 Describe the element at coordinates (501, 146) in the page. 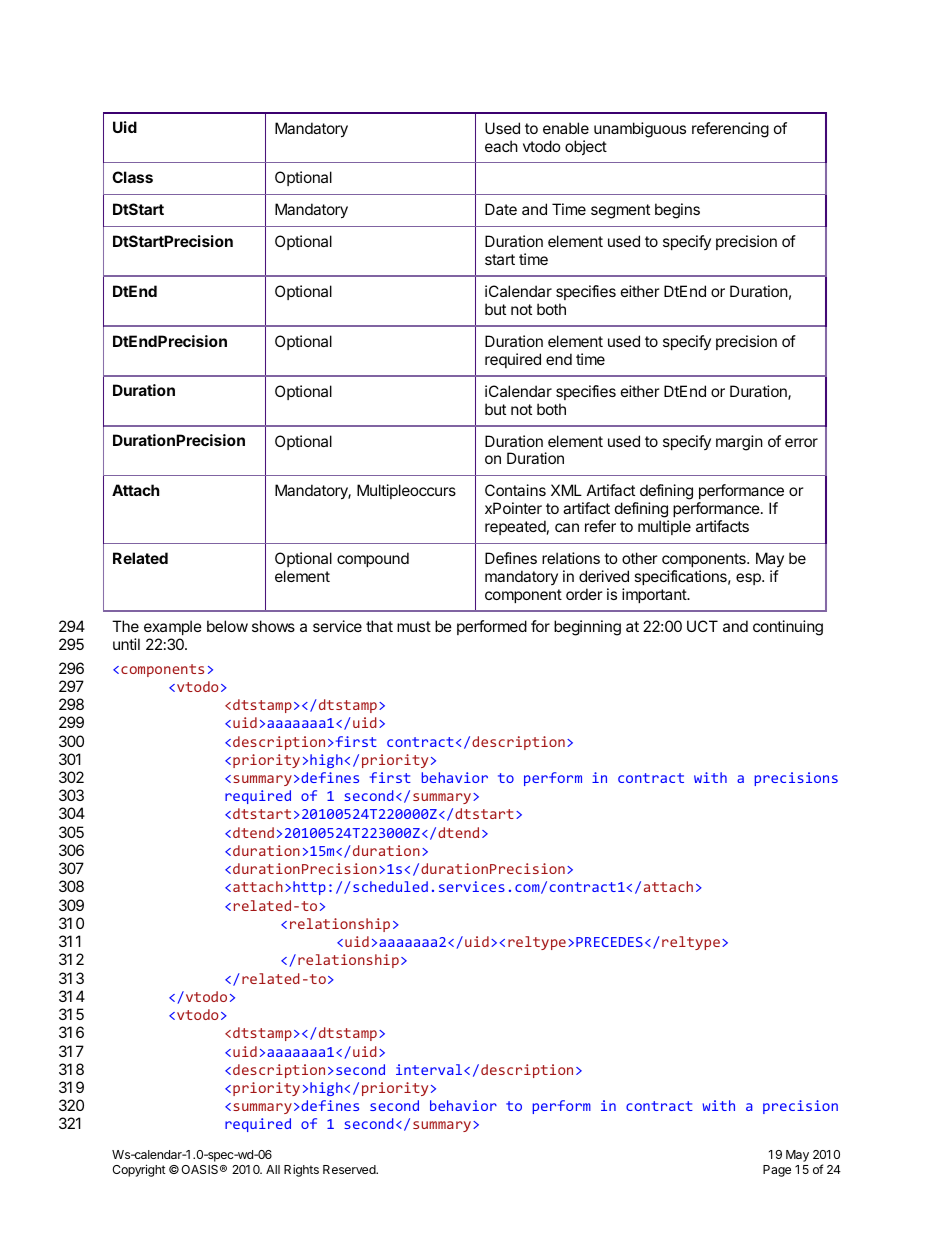

I see `each` at that location.
